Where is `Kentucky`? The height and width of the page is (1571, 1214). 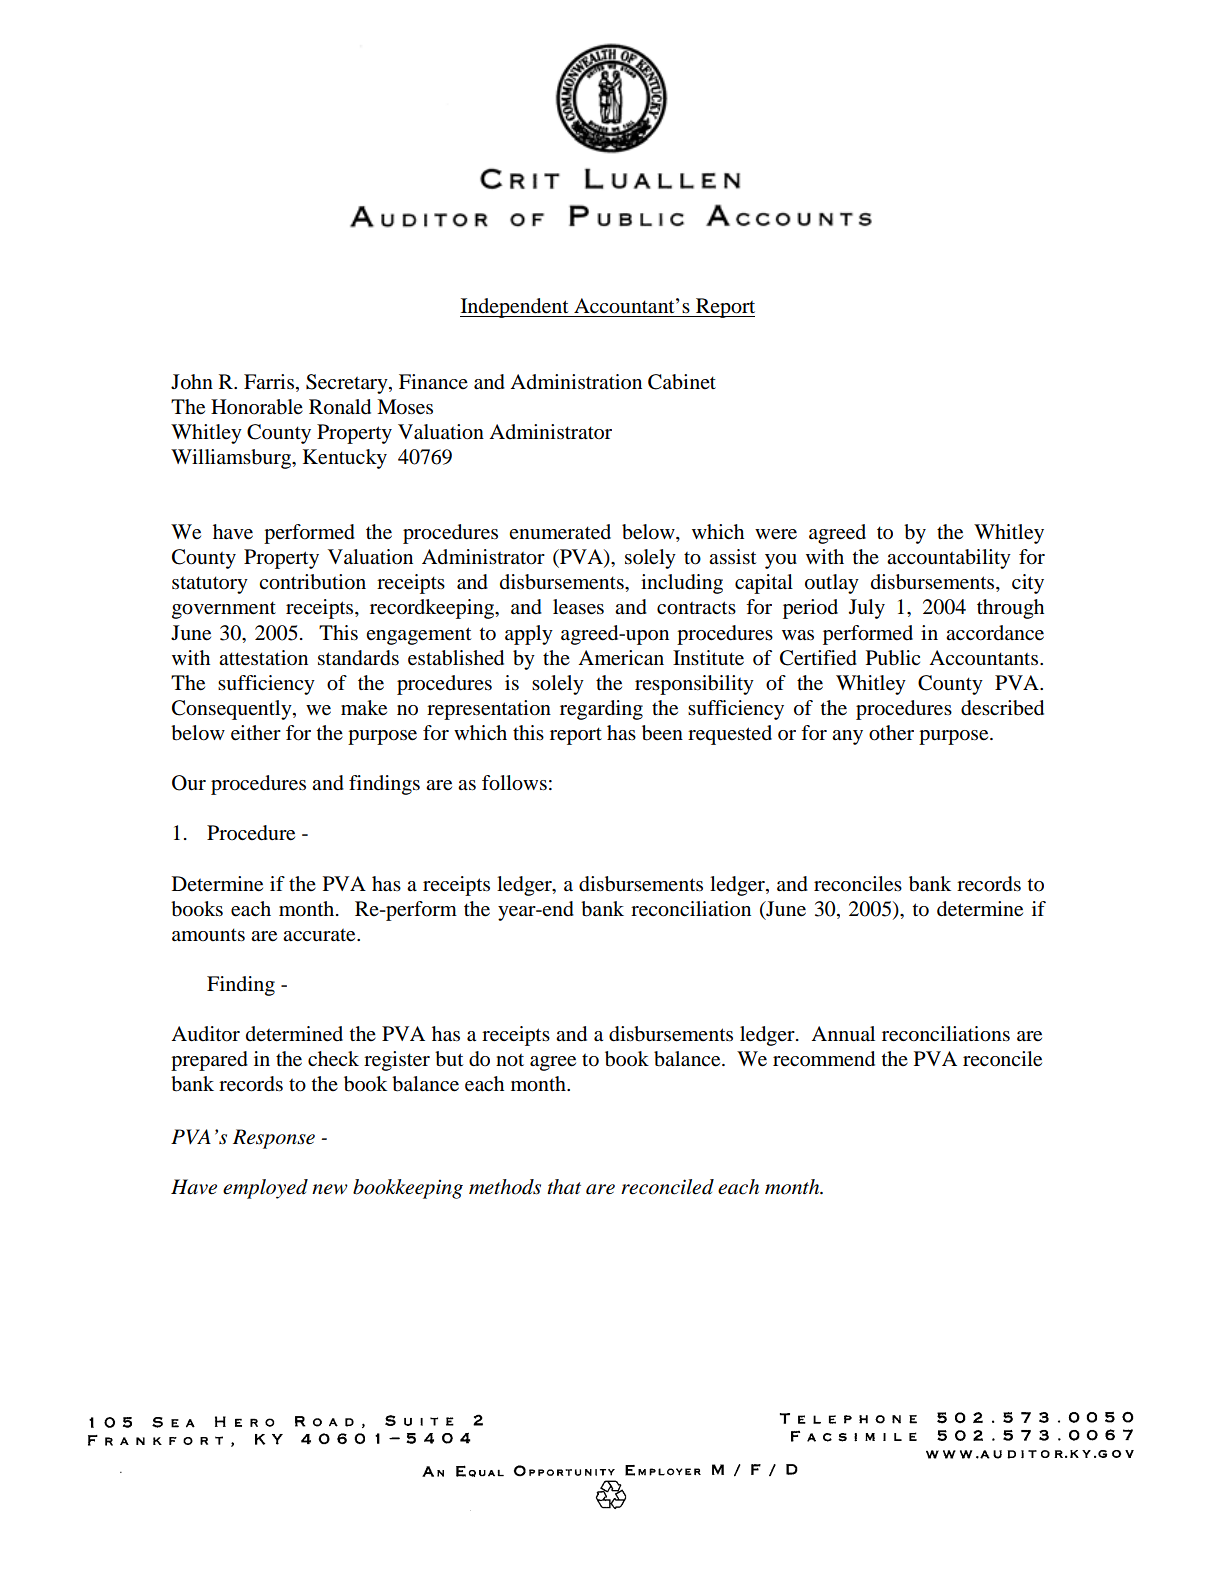 Kentucky is located at coordinates (345, 459).
